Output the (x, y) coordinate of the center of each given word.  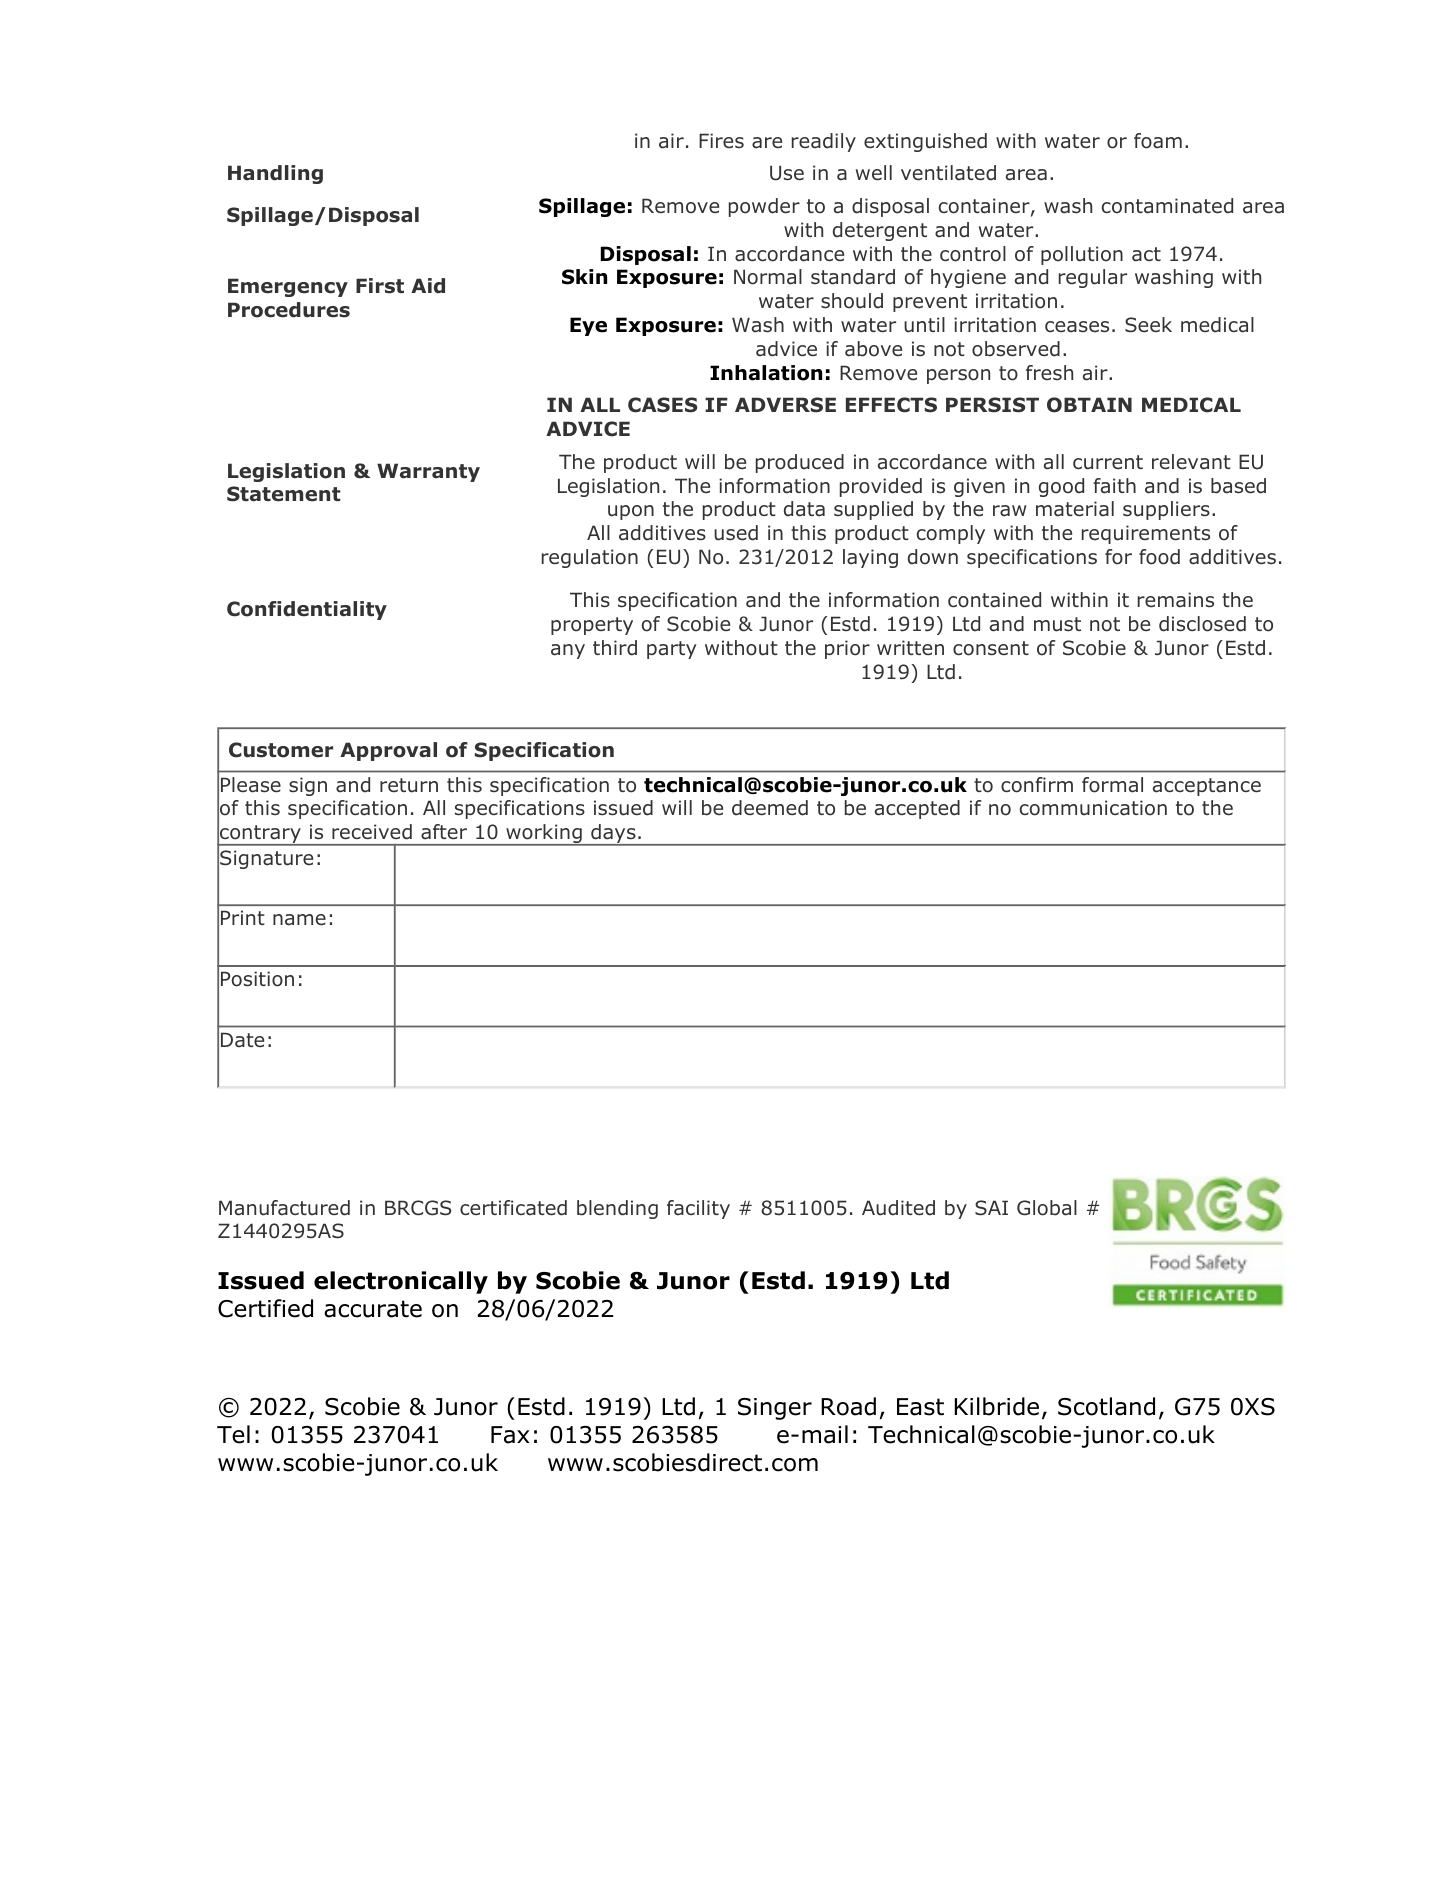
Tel (233, 1434)
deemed (770, 808)
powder (764, 207)
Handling (275, 174)
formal (1112, 785)
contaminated (1167, 206)
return (409, 785)
